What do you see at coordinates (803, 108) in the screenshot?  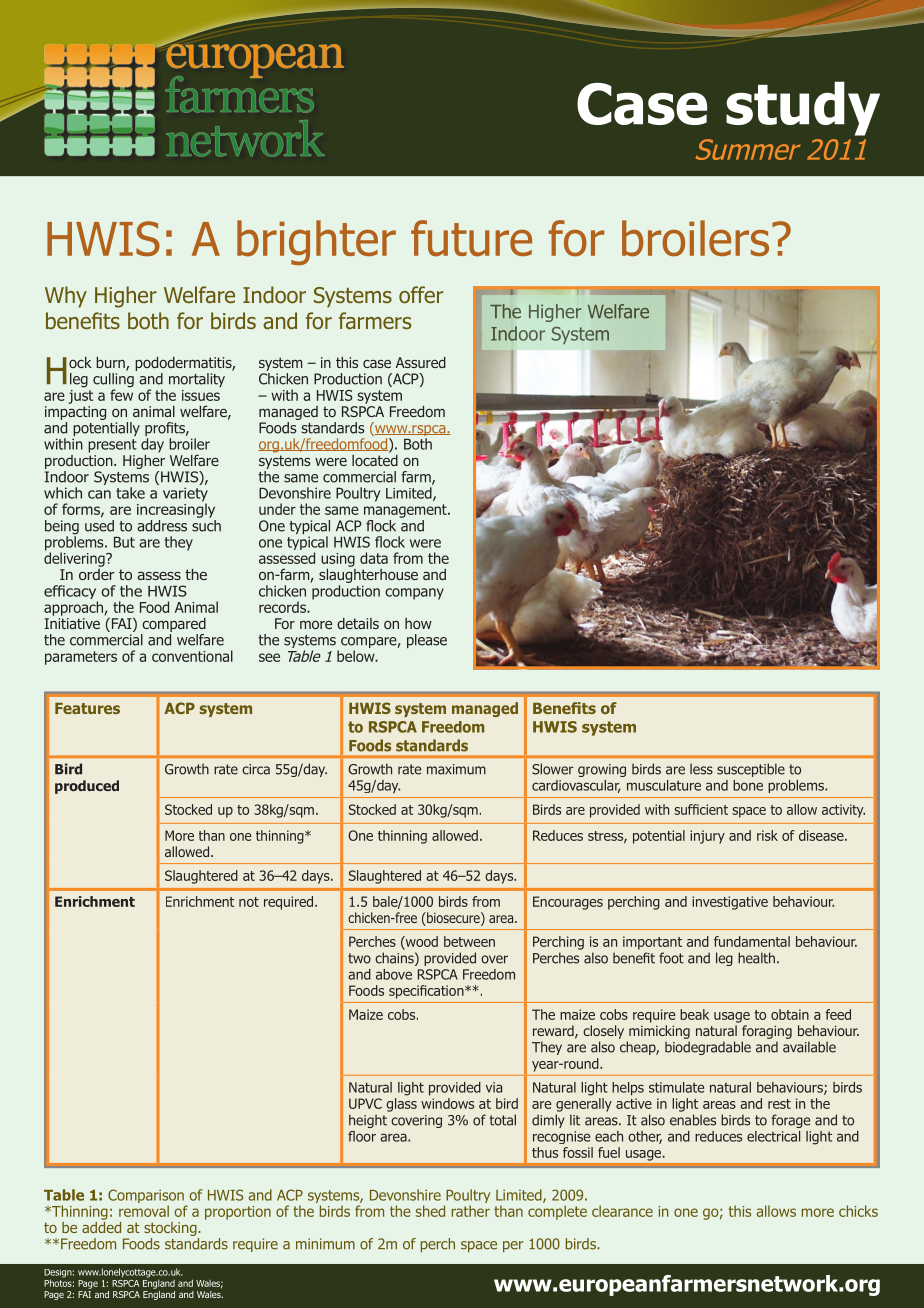 I see `study` at bounding box center [803, 108].
